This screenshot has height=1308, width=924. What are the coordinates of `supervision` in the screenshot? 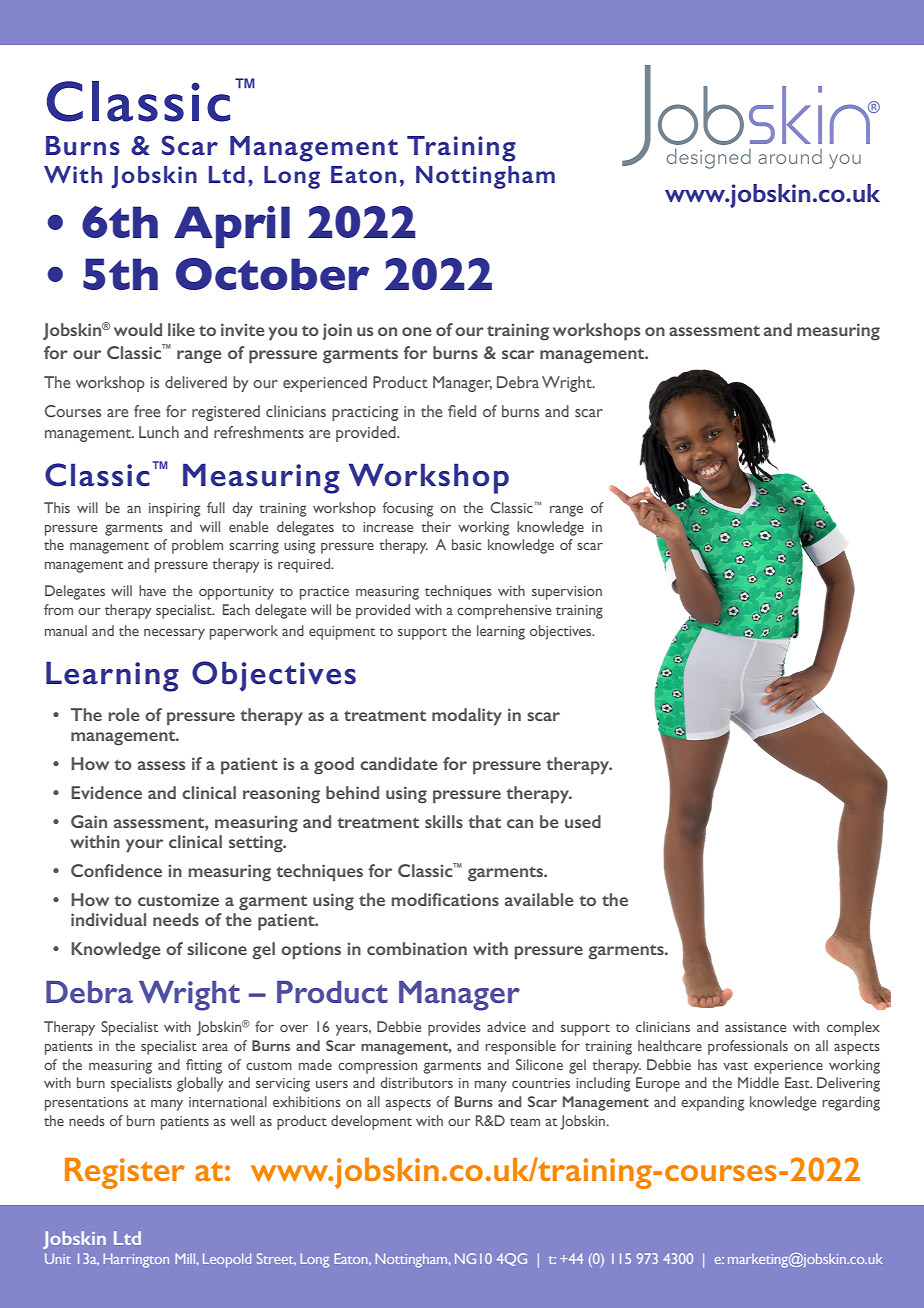 It's located at (567, 593).
